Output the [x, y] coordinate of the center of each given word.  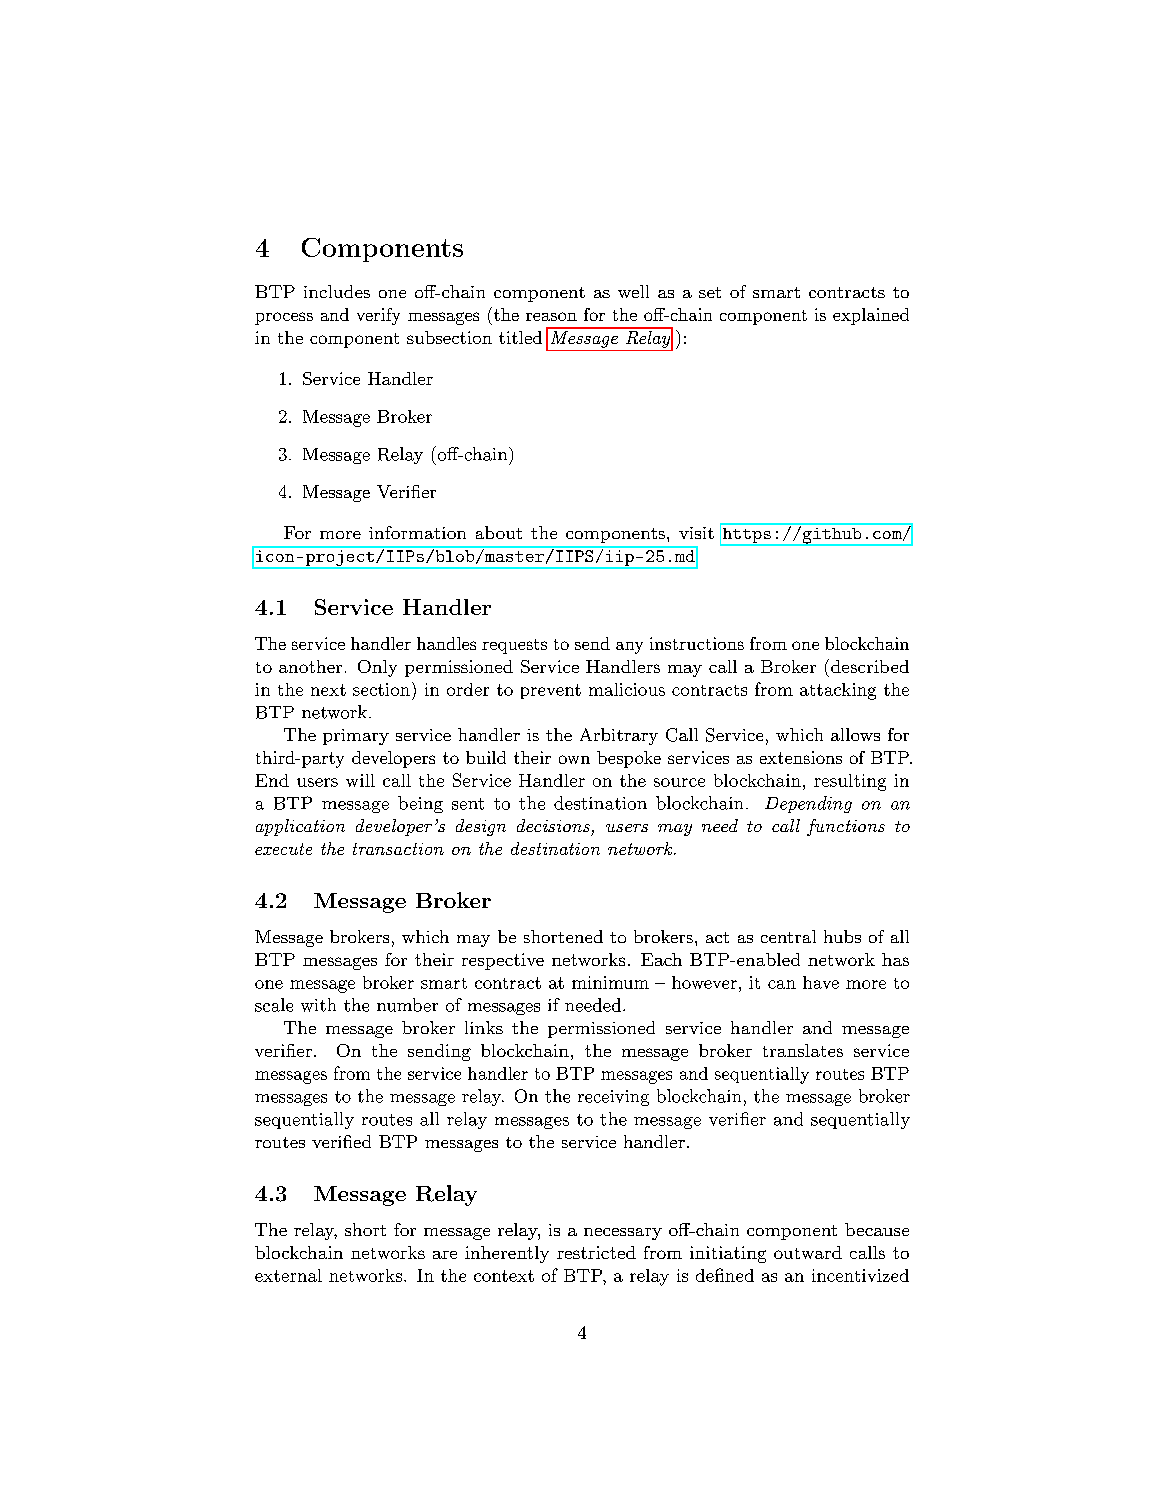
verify [378, 316]
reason [551, 316]
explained [871, 316]
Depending [808, 804]
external [288, 1275]
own [574, 759]
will [360, 780]
